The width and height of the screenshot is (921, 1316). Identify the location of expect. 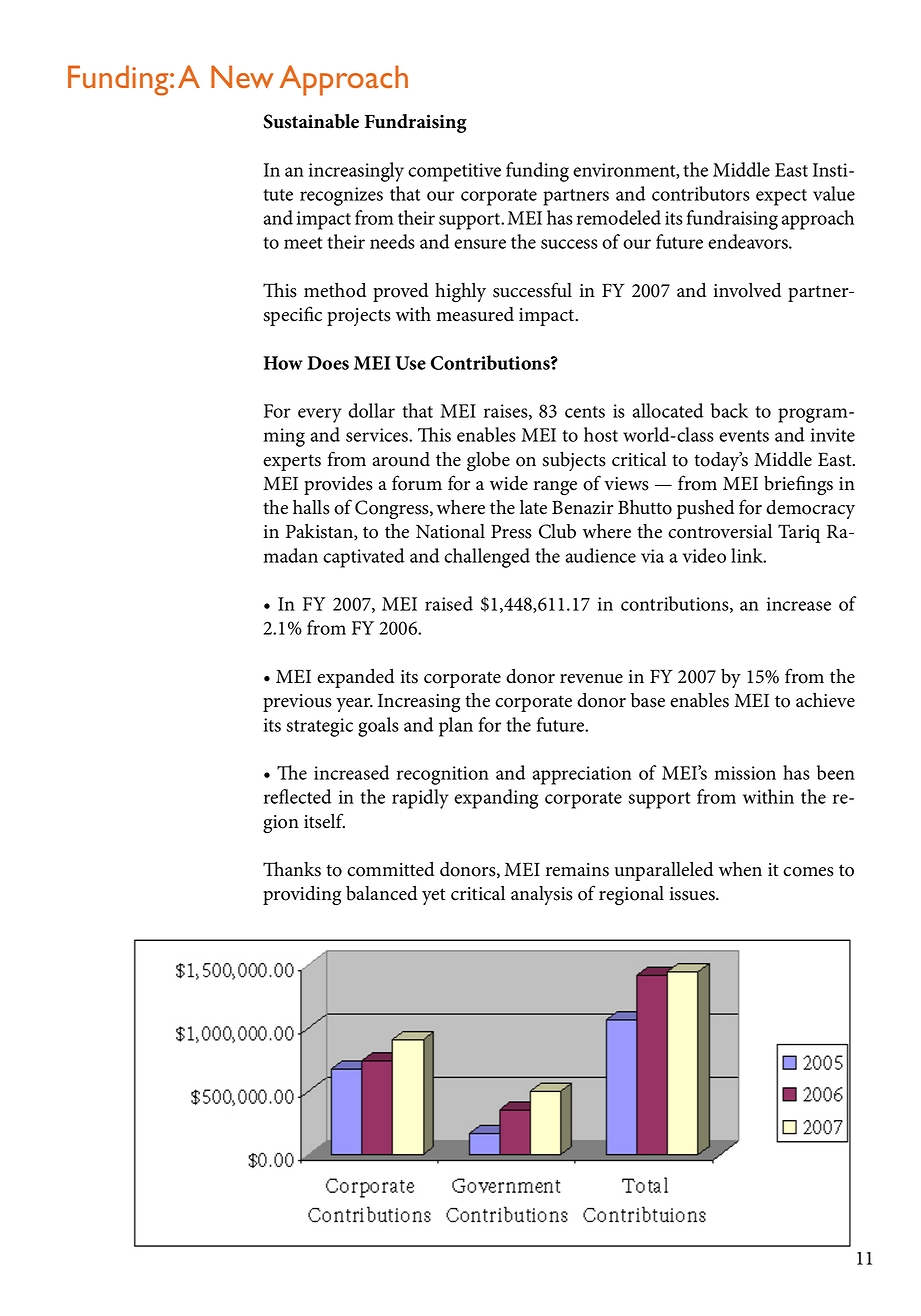
(781, 197).
